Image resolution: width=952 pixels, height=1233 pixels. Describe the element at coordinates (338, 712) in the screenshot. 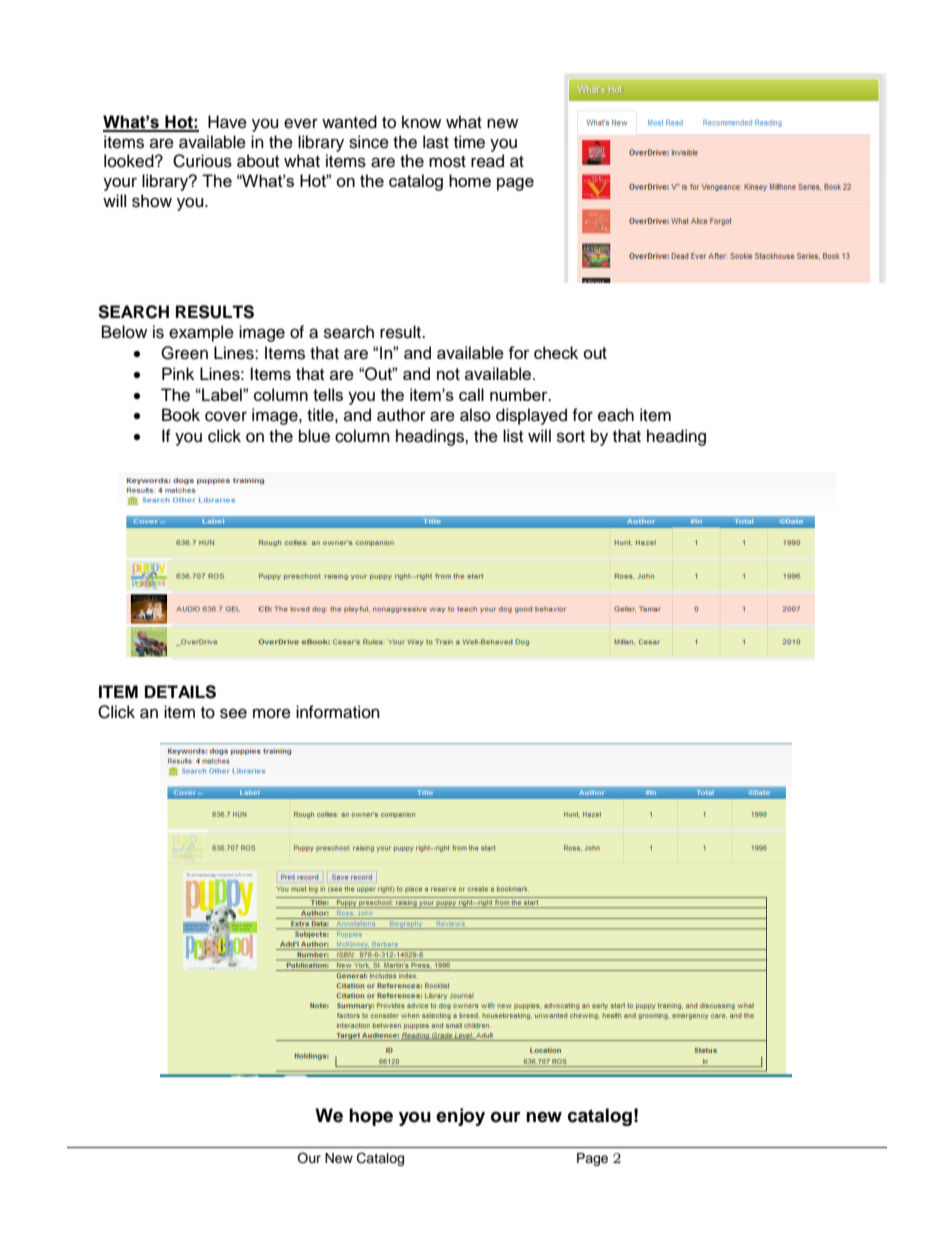

I see `information` at that location.
